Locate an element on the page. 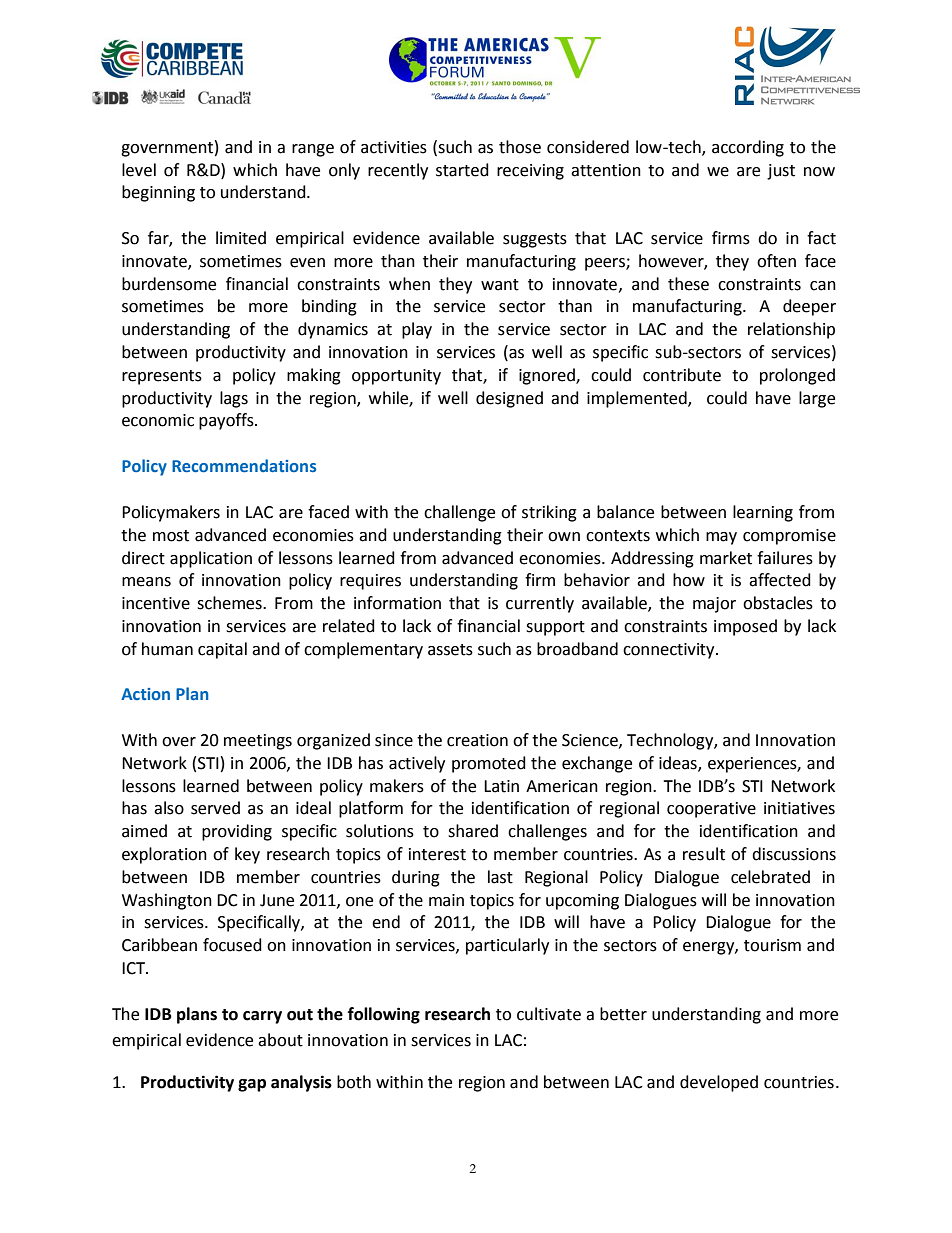 The height and width of the document is (1233, 952). beginning is located at coordinates (158, 193).
